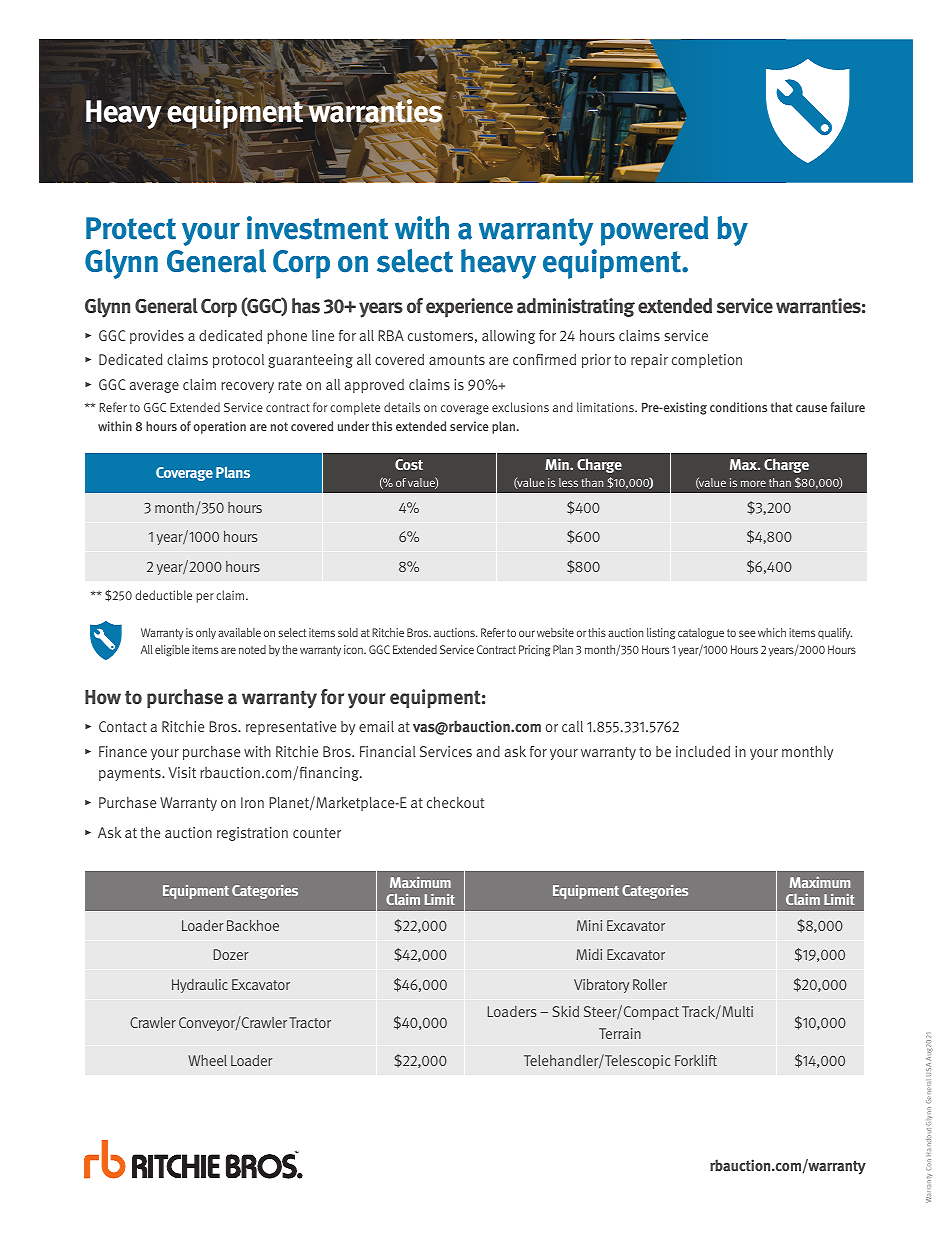 The height and width of the screenshot is (1233, 952). Describe the element at coordinates (182, 772) in the screenshot. I see `Visit` at that location.
